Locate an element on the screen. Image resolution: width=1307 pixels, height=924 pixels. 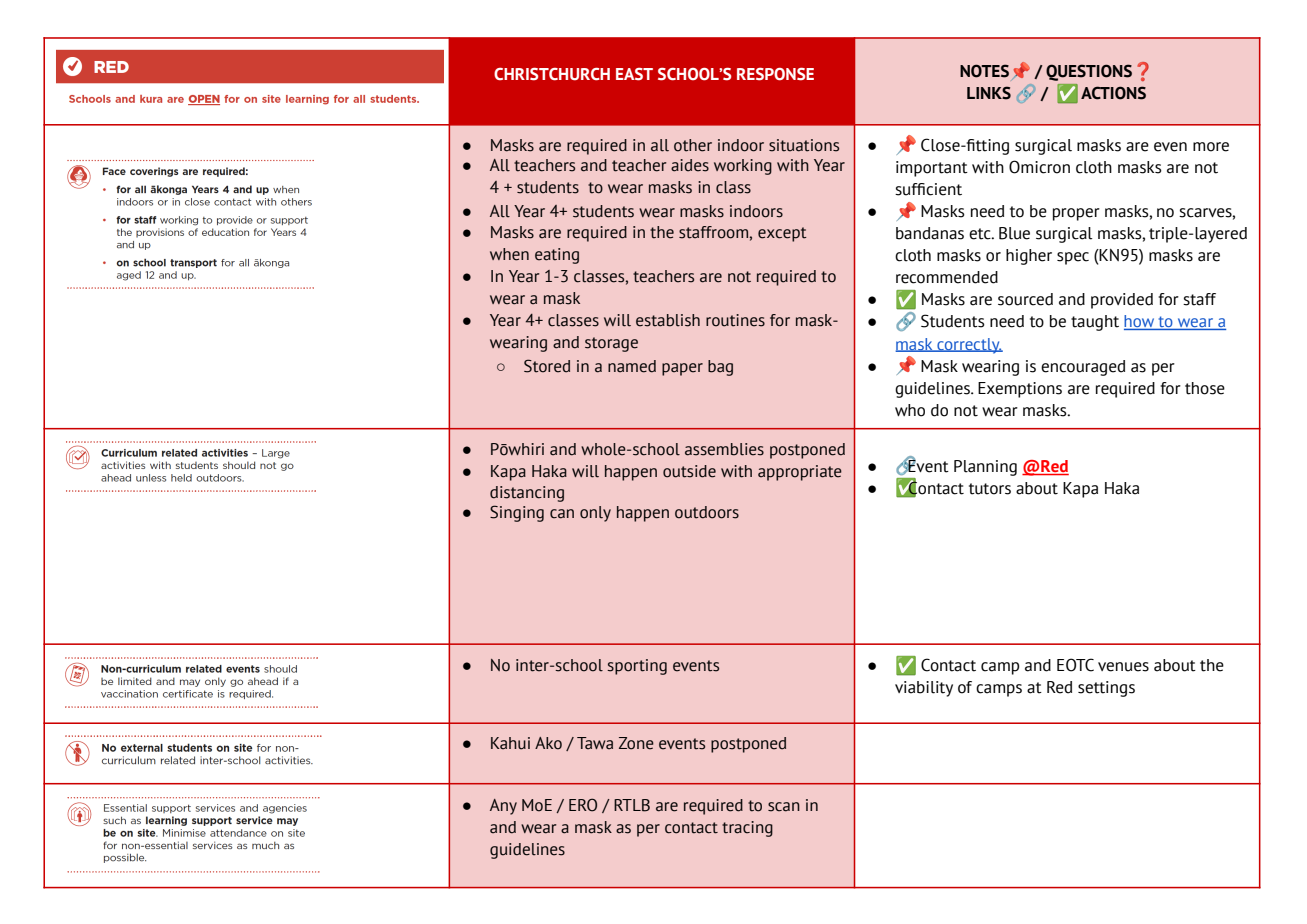
provided is located at coordinates (1122, 301).
